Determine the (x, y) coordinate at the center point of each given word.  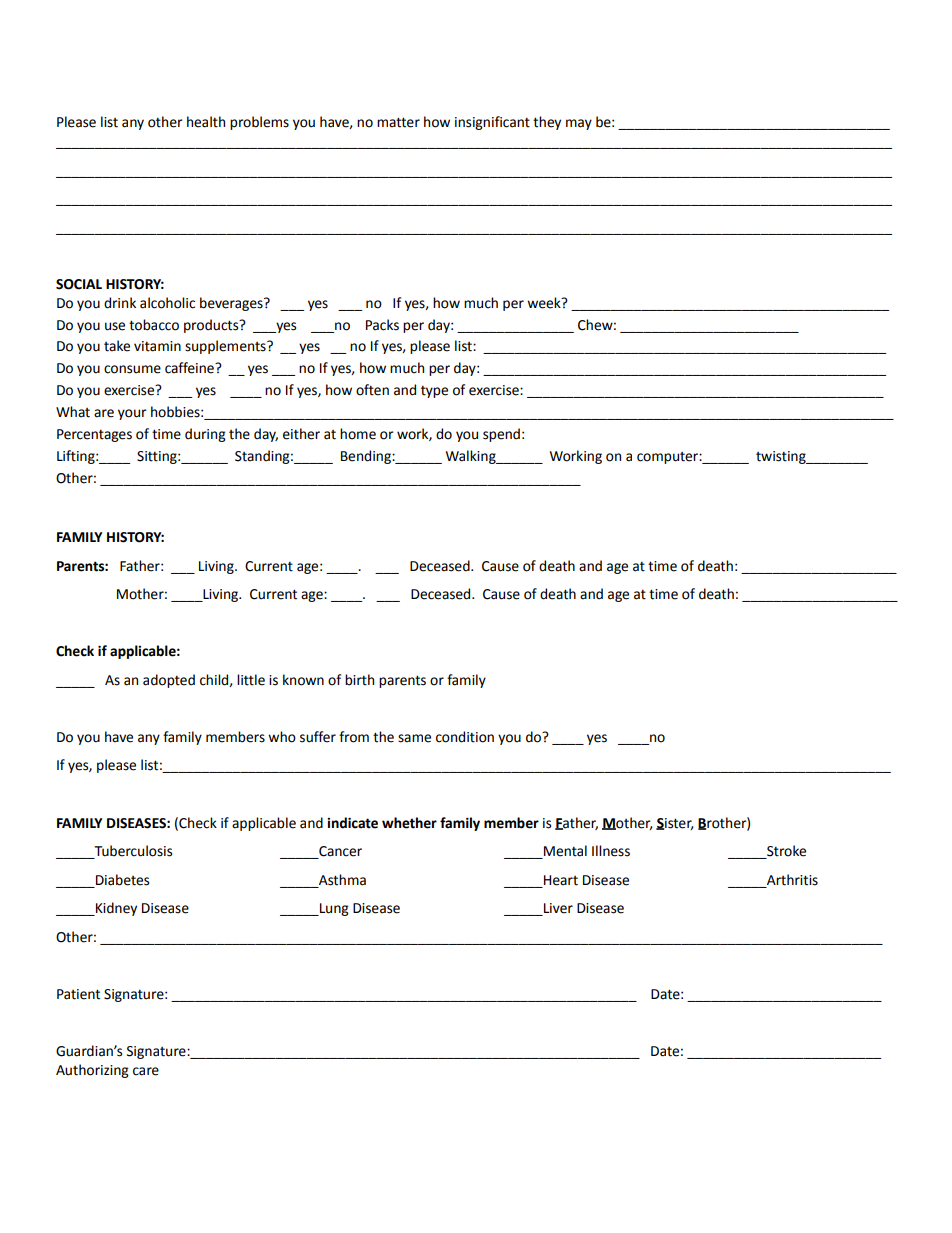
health (206, 122)
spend (501, 435)
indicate (352, 823)
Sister (675, 824)
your (132, 414)
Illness (611, 851)
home (358, 434)
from (354, 737)
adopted (169, 681)
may (579, 124)
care (146, 1071)
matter (398, 122)
